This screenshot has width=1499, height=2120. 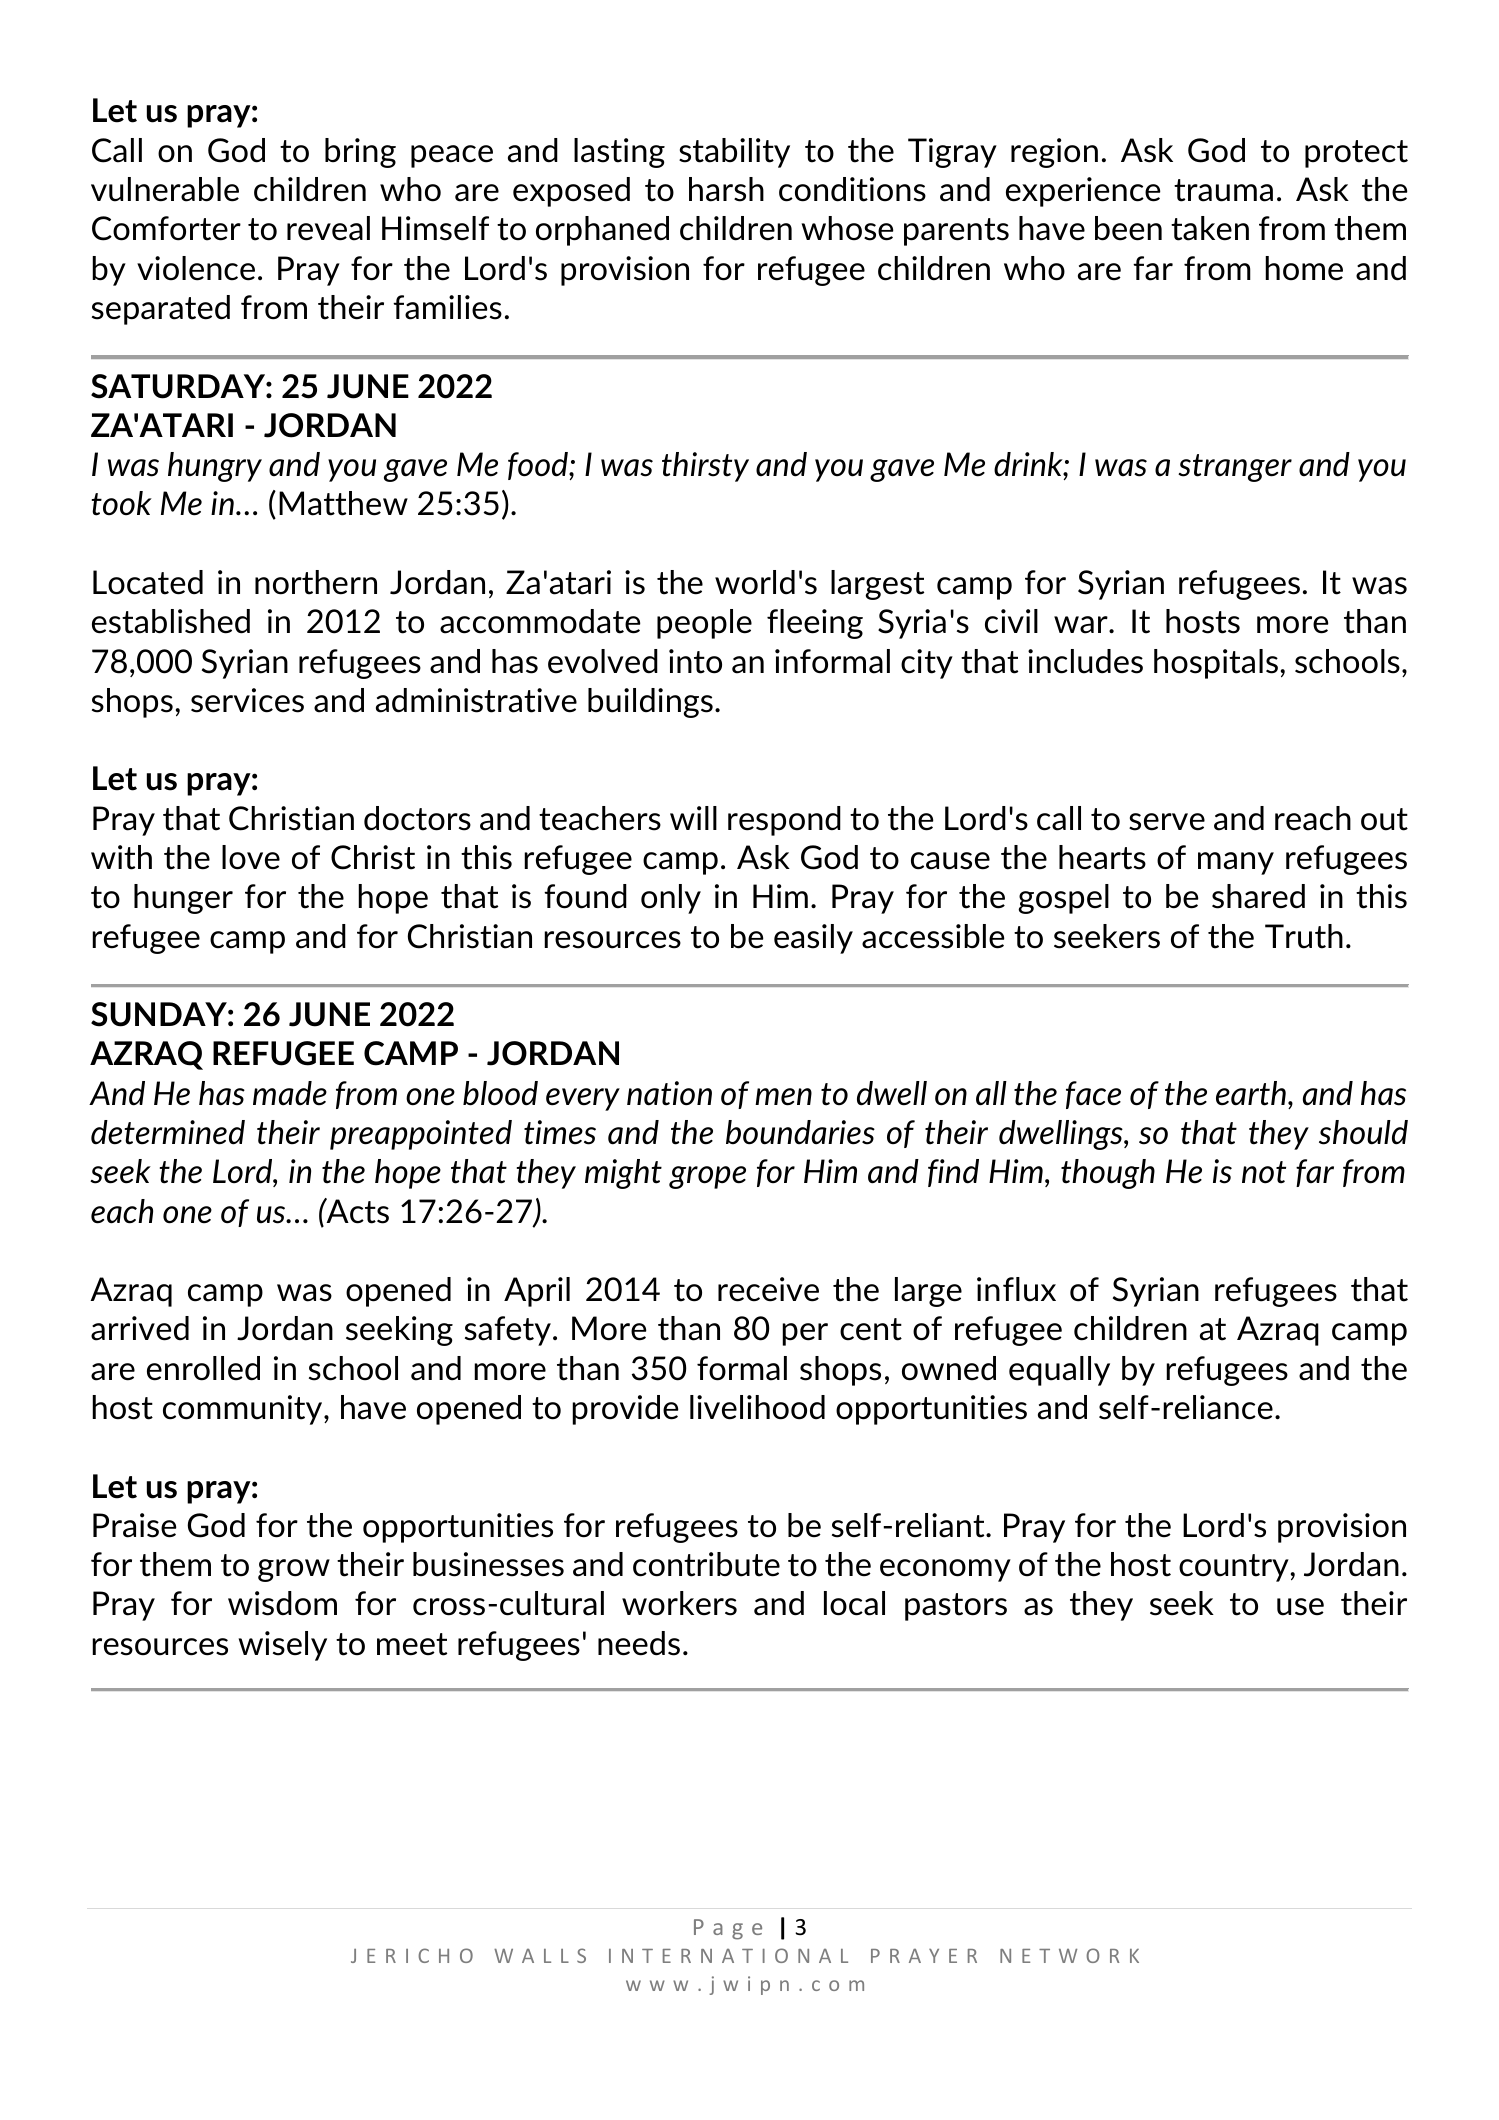 I want to click on wisdom, so click(x=282, y=1603).
